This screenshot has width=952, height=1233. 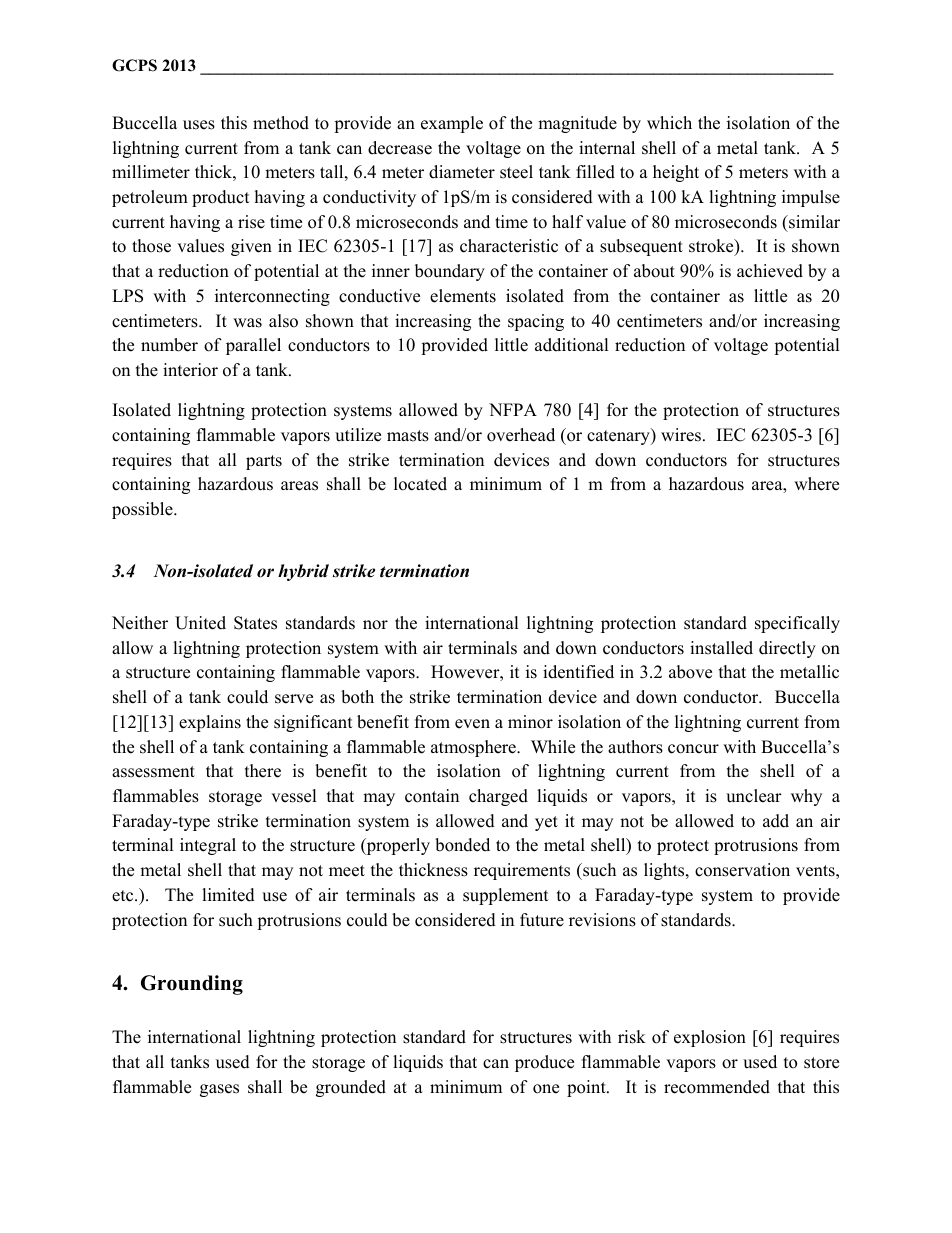 I want to click on United, so click(x=200, y=623).
